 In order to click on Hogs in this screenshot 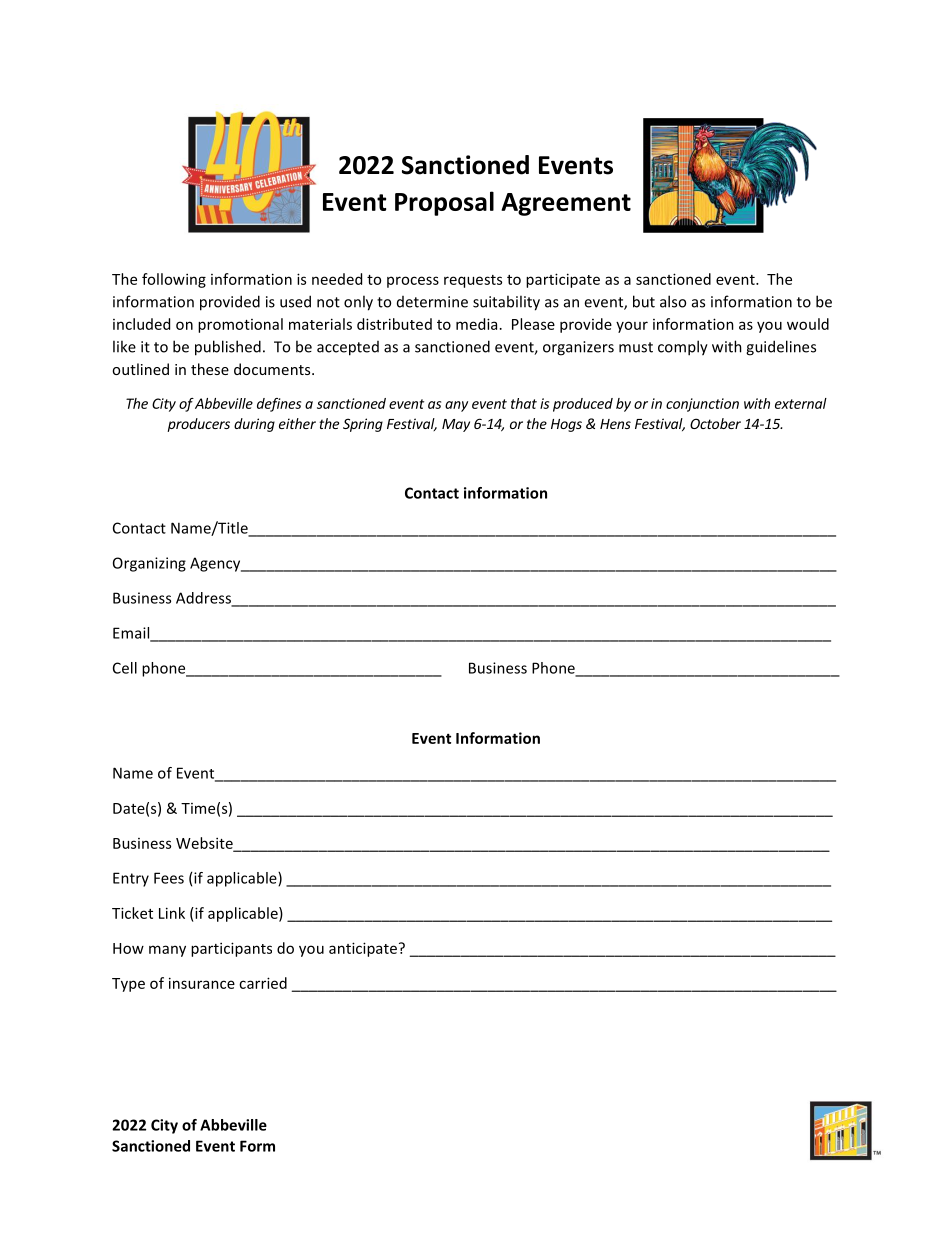, I will do `click(566, 425)`.
